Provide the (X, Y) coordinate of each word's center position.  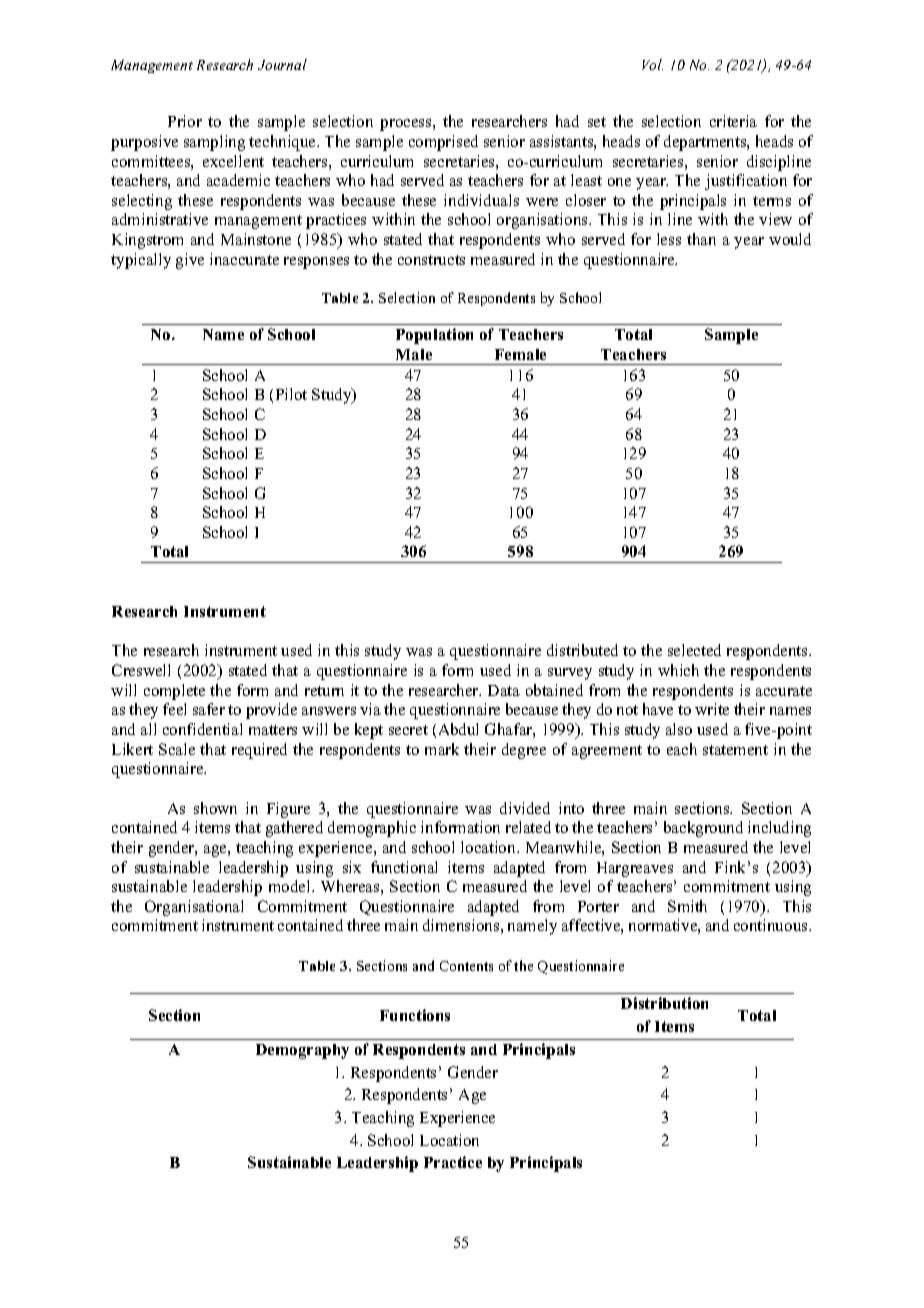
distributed (582, 650)
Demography (302, 1051)
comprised (443, 143)
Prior (185, 121)
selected (694, 650)
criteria (733, 121)
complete (174, 692)
